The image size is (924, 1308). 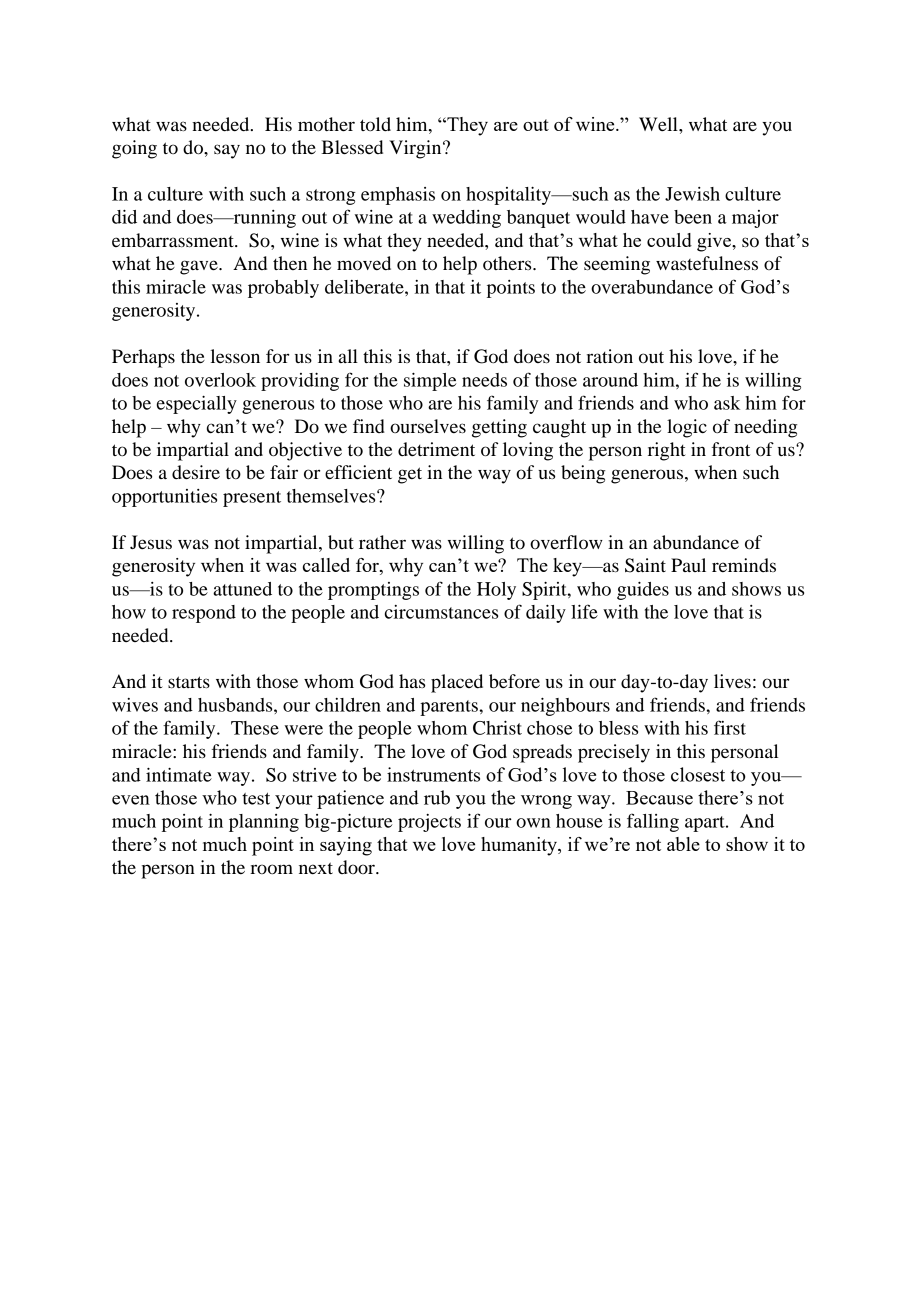 What do you see at coordinates (164, 498) in the page?
I see `opportunities` at bounding box center [164, 498].
